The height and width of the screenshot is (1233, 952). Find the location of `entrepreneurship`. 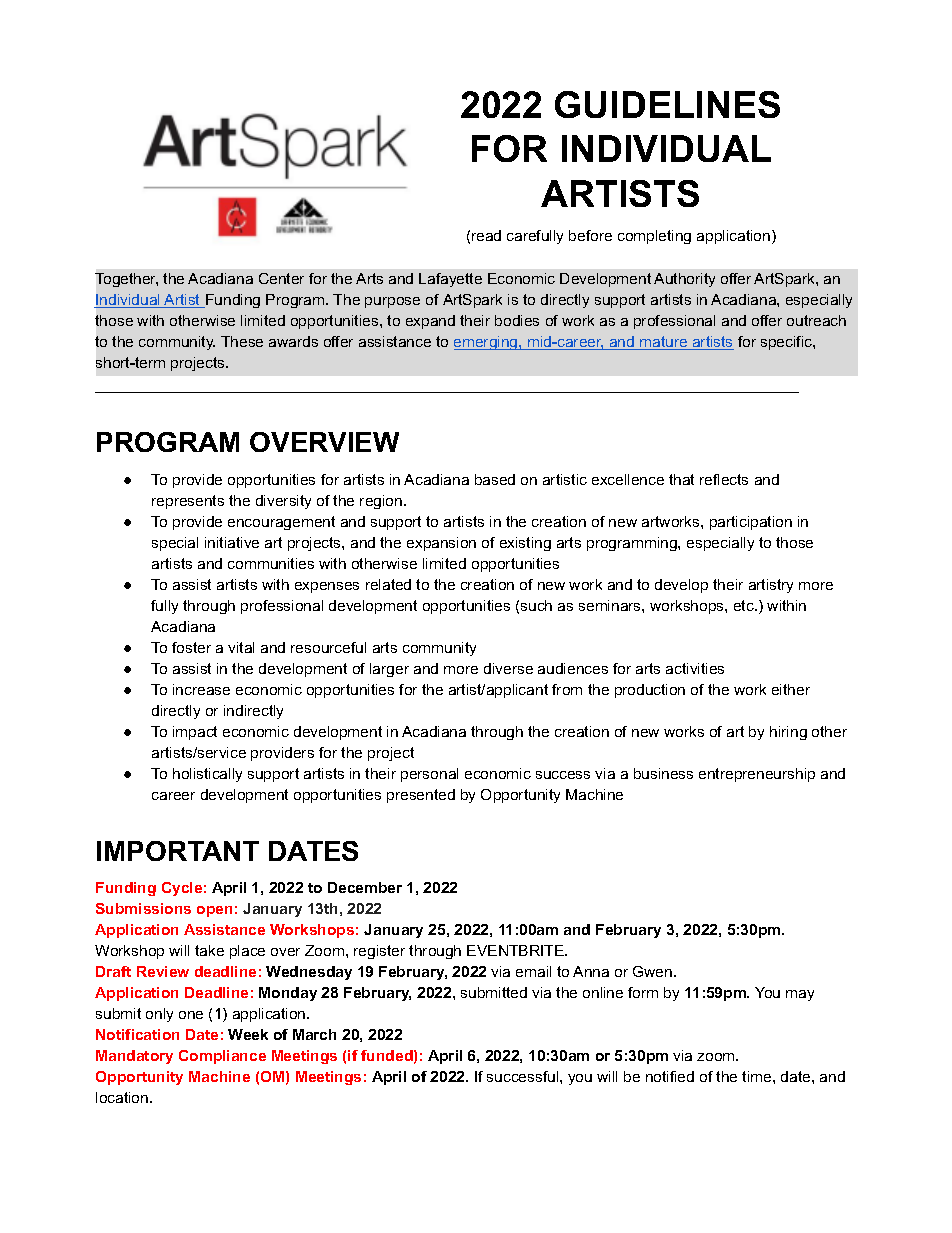

entrepreneurship is located at coordinates (757, 775).
